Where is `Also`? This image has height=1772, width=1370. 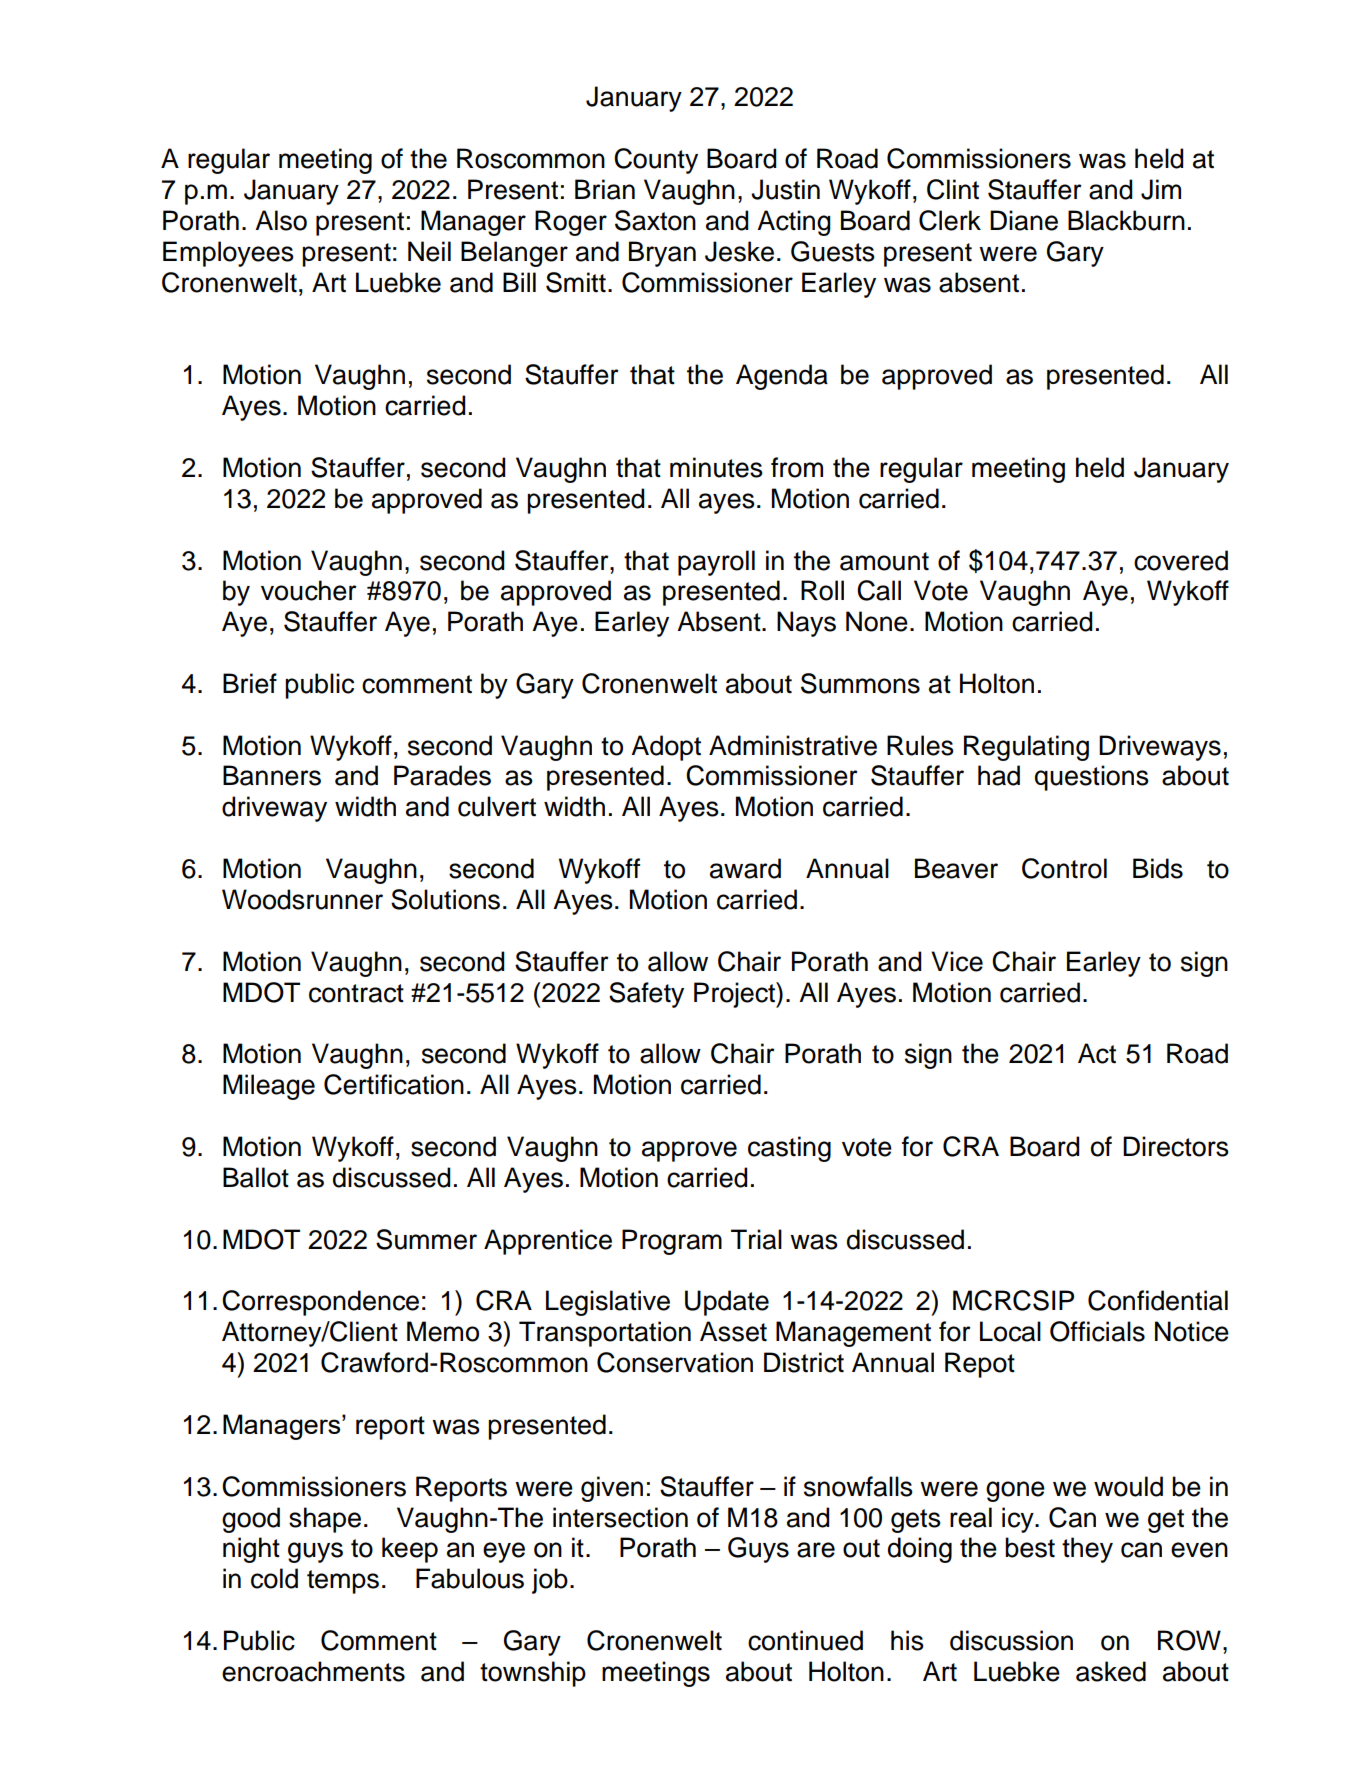
Also is located at coordinates (281, 220).
